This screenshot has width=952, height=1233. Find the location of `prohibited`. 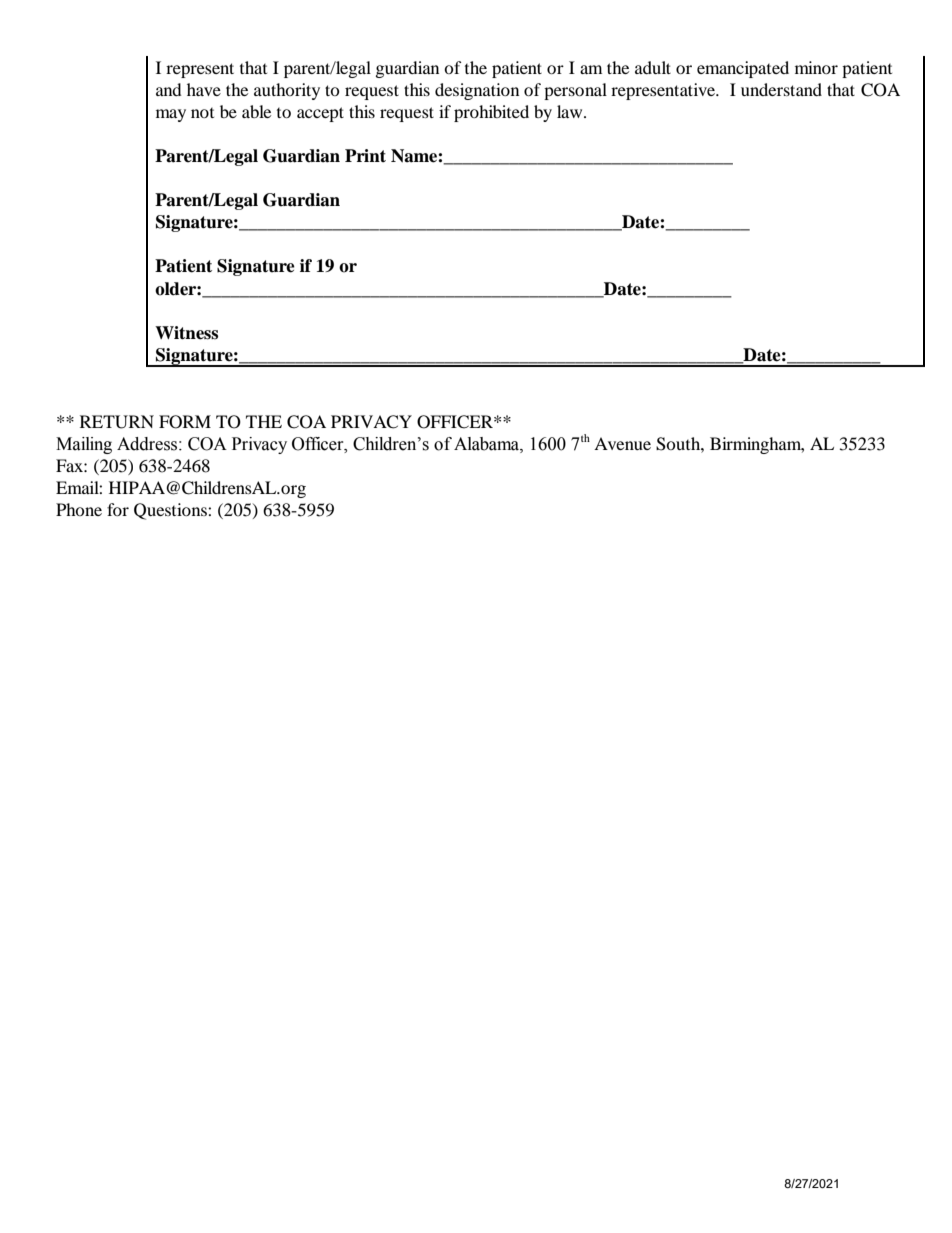

prohibited is located at coordinates (491, 113).
